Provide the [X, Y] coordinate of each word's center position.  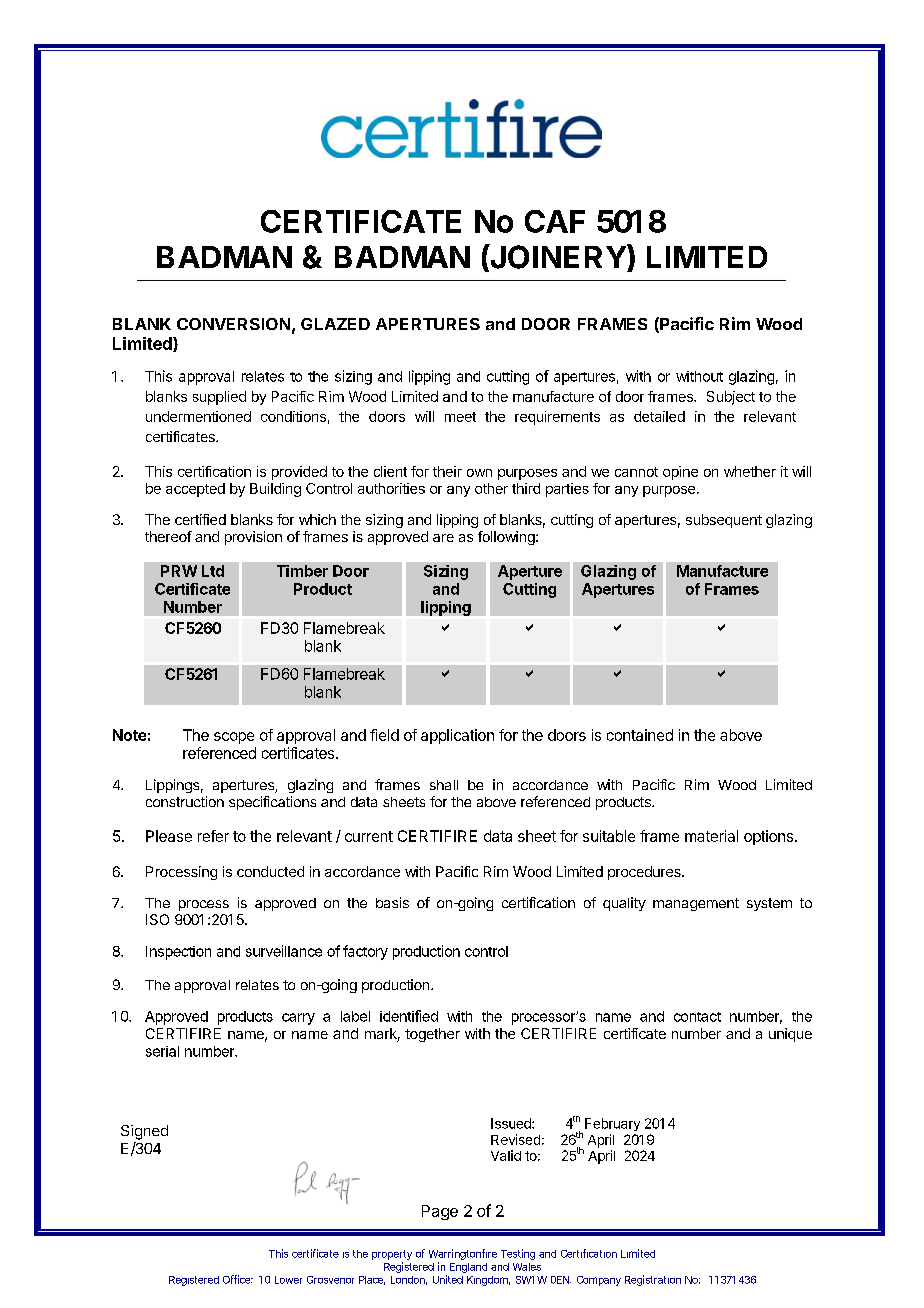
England [468, 1268]
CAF [555, 221]
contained [640, 735]
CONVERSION [233, 324]
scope [234, 738]
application [457, 736]
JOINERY [558, 257]
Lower [288, 1280]
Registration [653, 1280]
